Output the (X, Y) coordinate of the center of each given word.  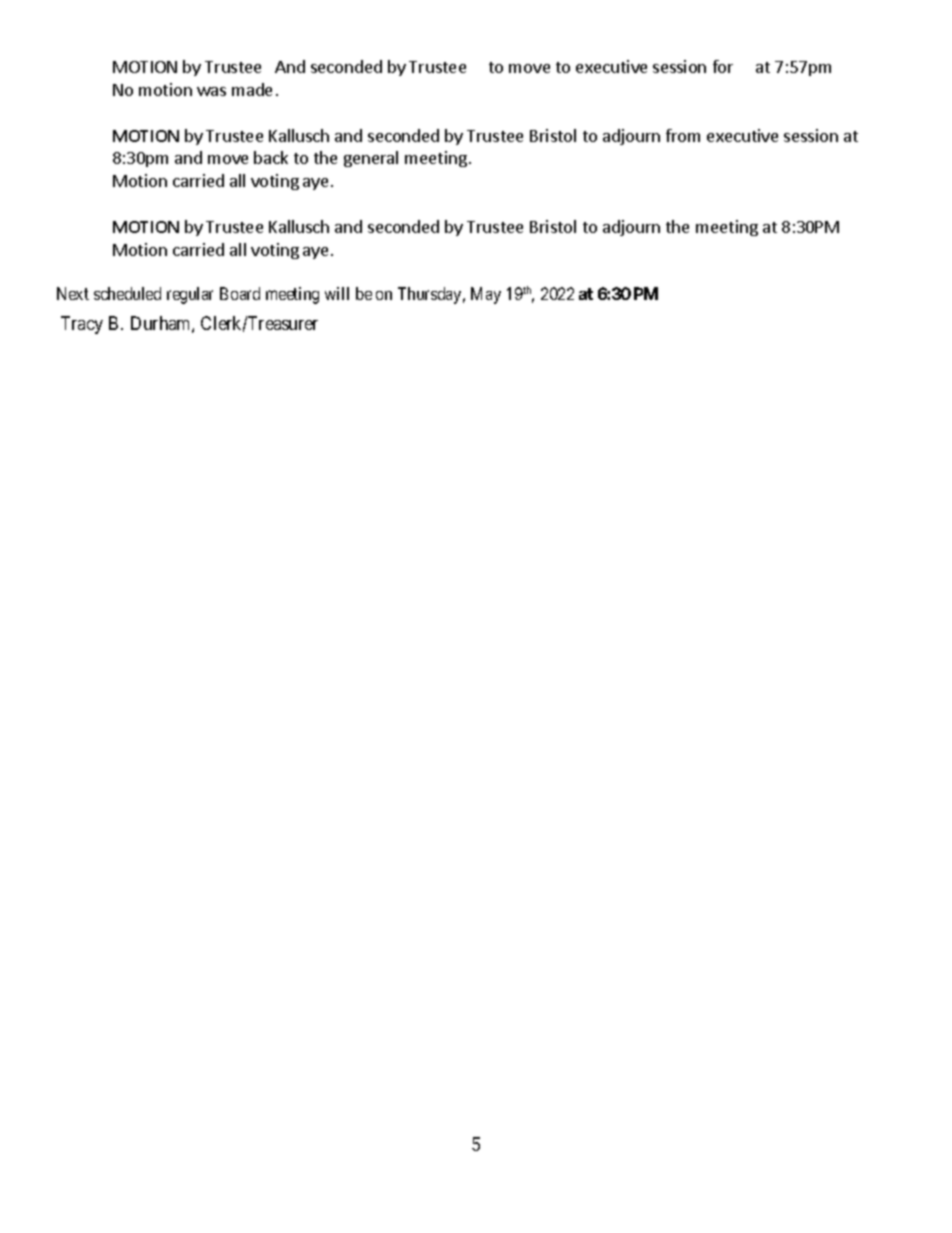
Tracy (82, 325)
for (723, 66)
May (486, 295)
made (252, 89)
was (211, 91)
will (337, 293)
